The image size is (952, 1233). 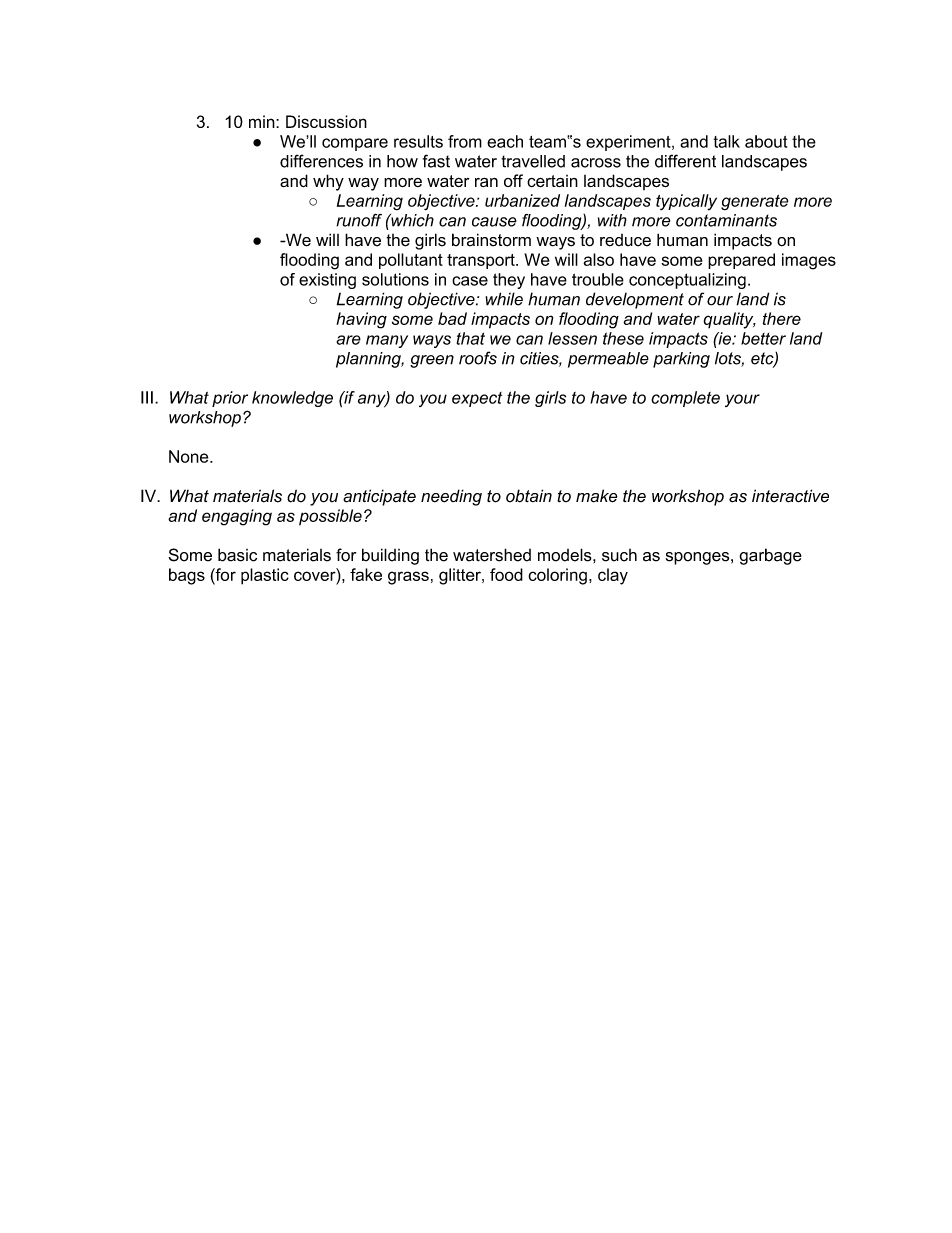 What do you see at coordinates (461, 576) in the page?
I see `glitter` at bounding box center [461, 576].
